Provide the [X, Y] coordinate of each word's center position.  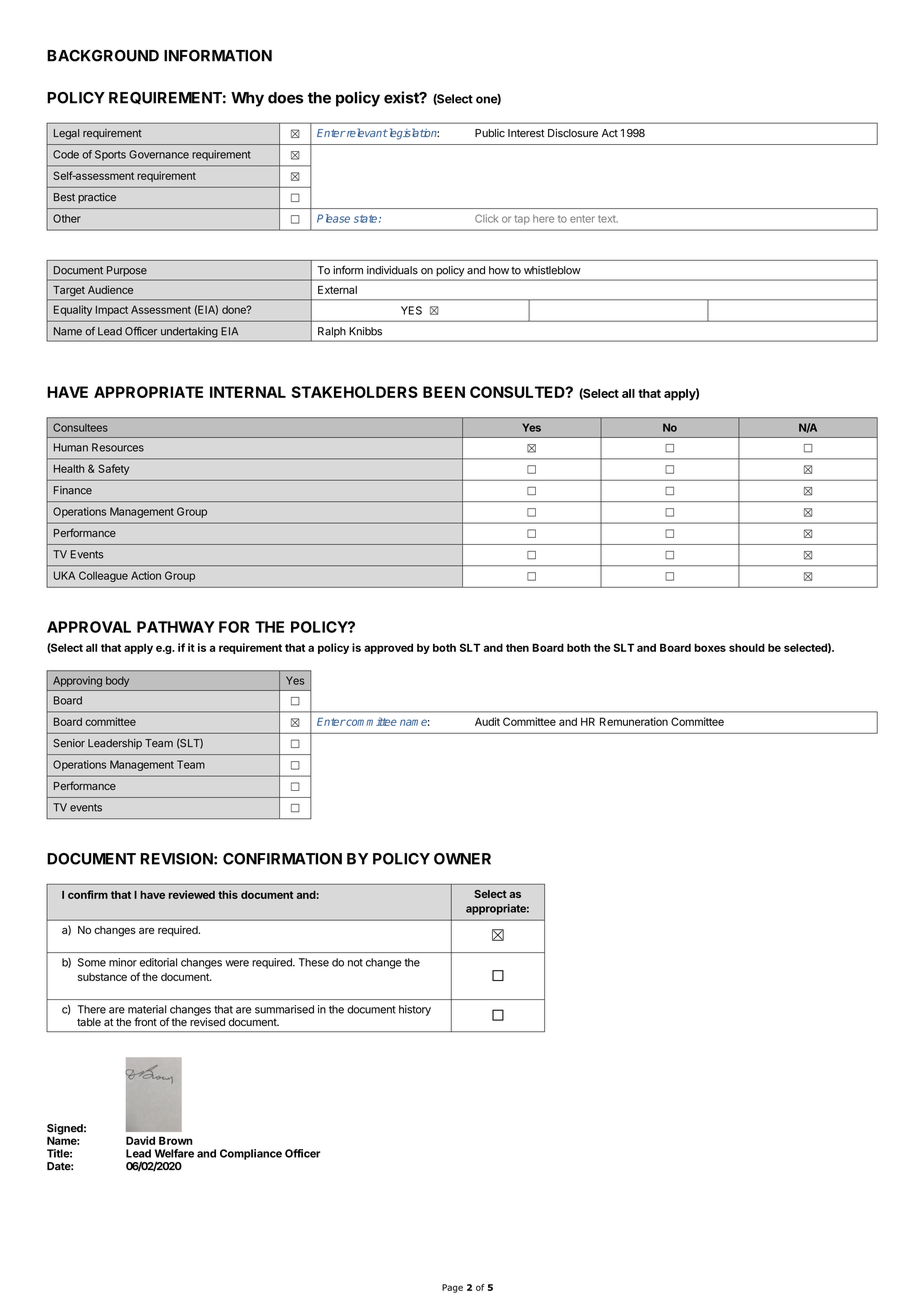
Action [146, 575]
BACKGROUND [103, 56]
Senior [69, 743]
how [499, 270]
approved [388, 648]
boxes [710, 647]
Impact [112, 310]
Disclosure [573, 133]
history [415, 1010]
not [355, 963]
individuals [392, 270]
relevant [366, 132]
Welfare [174, 1153]
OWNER [462, 859]
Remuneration [634, 721]
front [145, 1022]
